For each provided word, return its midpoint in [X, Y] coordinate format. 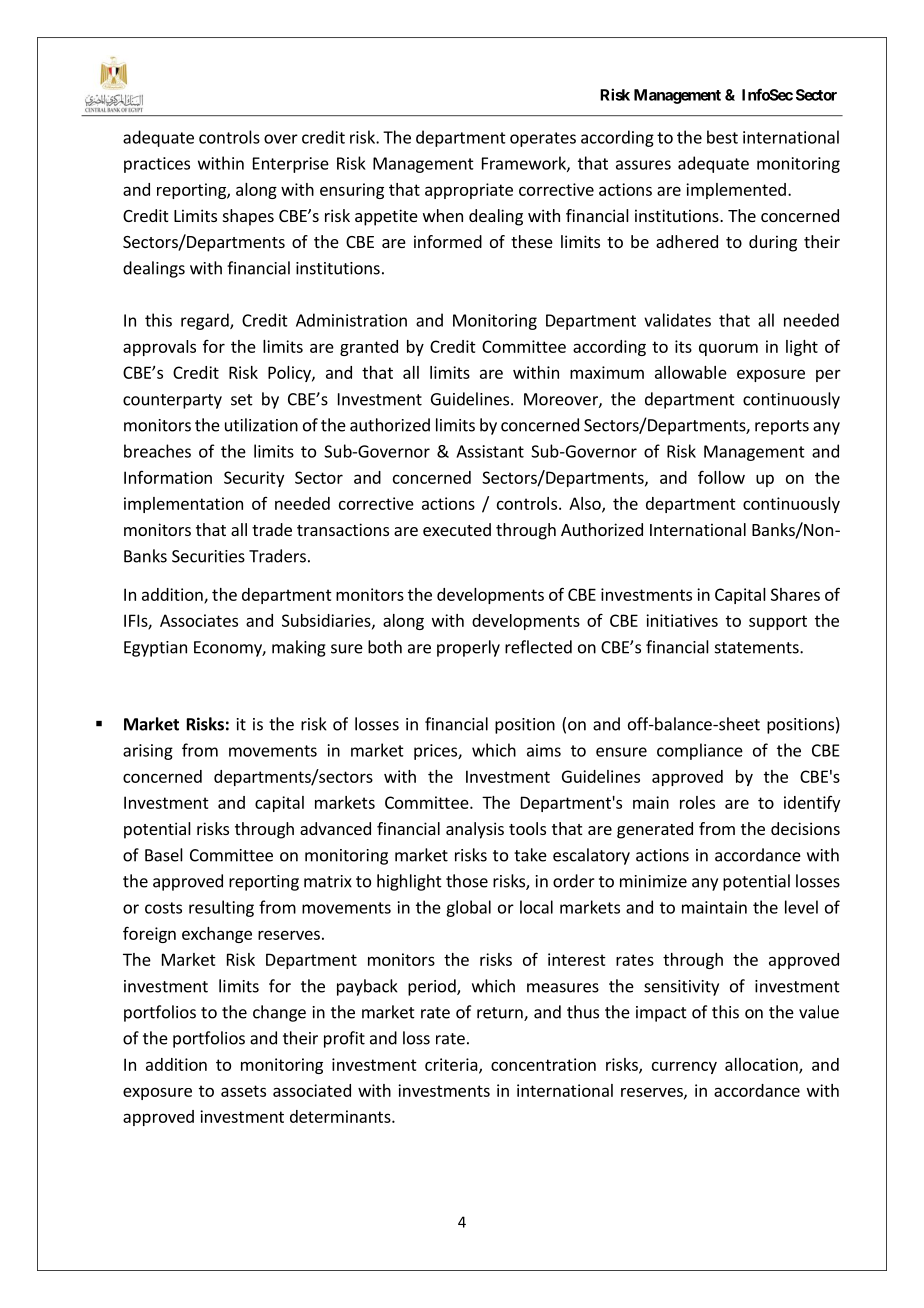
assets [243, 1091]
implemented [736, 191]
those [467, 881]
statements [758, 648]
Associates [199, 620]
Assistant [490, 451]
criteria [451, 1064]
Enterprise [291, 165]
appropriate [469, 191]
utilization [261, 425]
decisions [805, 828]
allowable [691, 372]
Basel [164, 855]
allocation [762, 1065]
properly [468, 648]
